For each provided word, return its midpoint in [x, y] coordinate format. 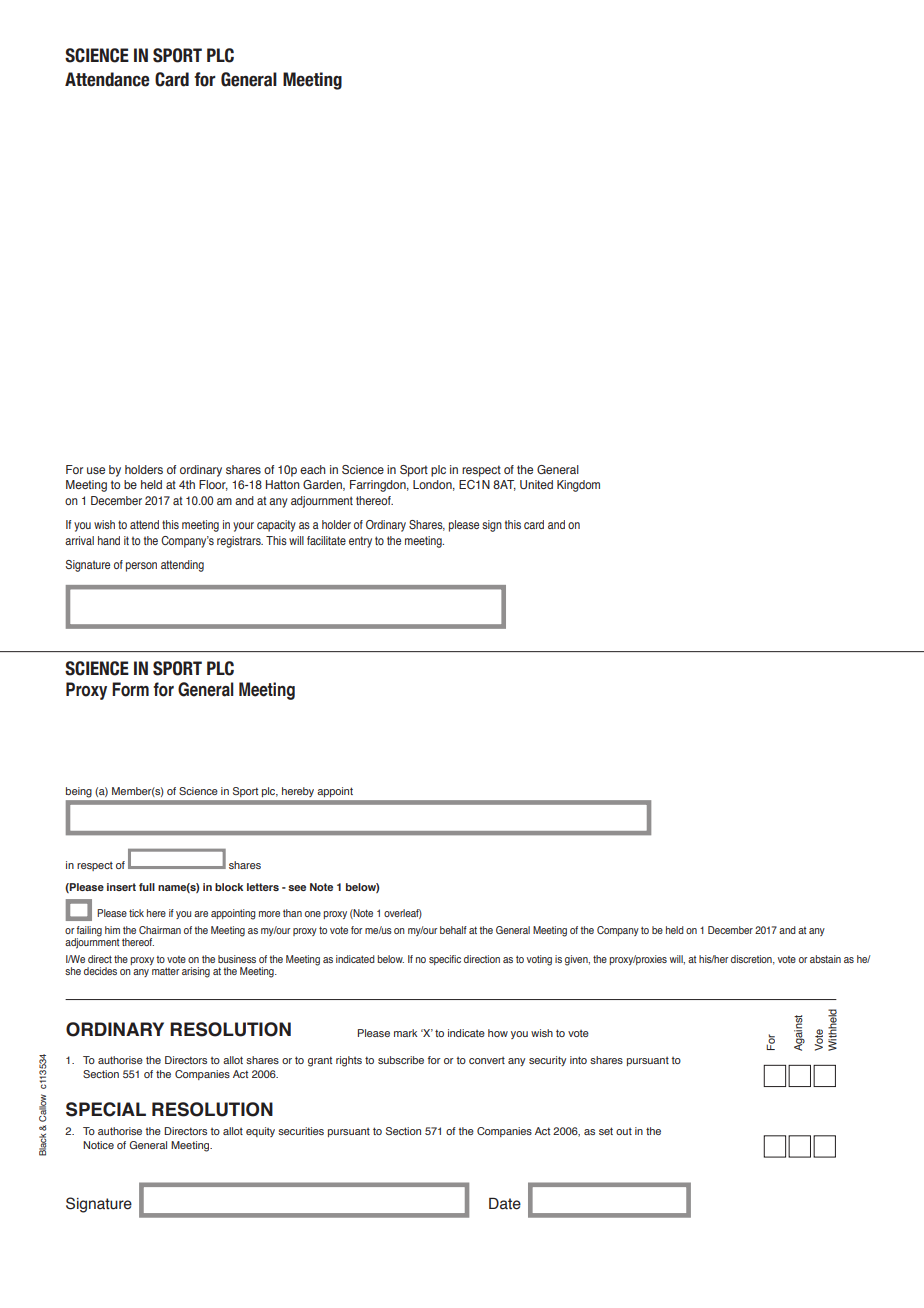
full [147, 887]
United [536, 484]
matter [166, 971]
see [297, 888]
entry [360, 542]
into [578, 1060]
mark [405, 1033]
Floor [213, 485]
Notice [98, 1145]
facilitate [326, 540]
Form [130, 689]
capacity [276, 526]
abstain [825, 959]
